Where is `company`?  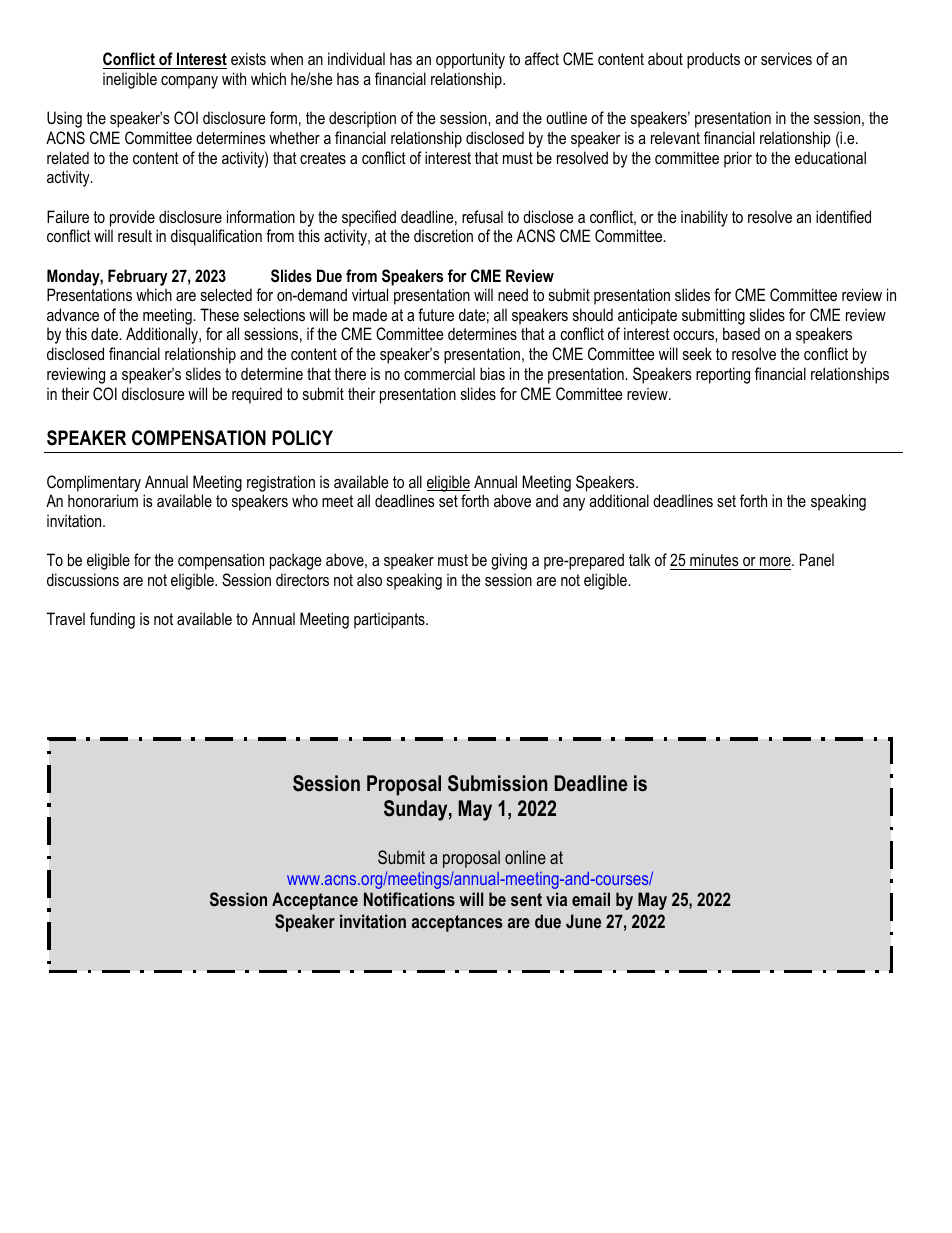 company is located at coordinates (189, 82).
